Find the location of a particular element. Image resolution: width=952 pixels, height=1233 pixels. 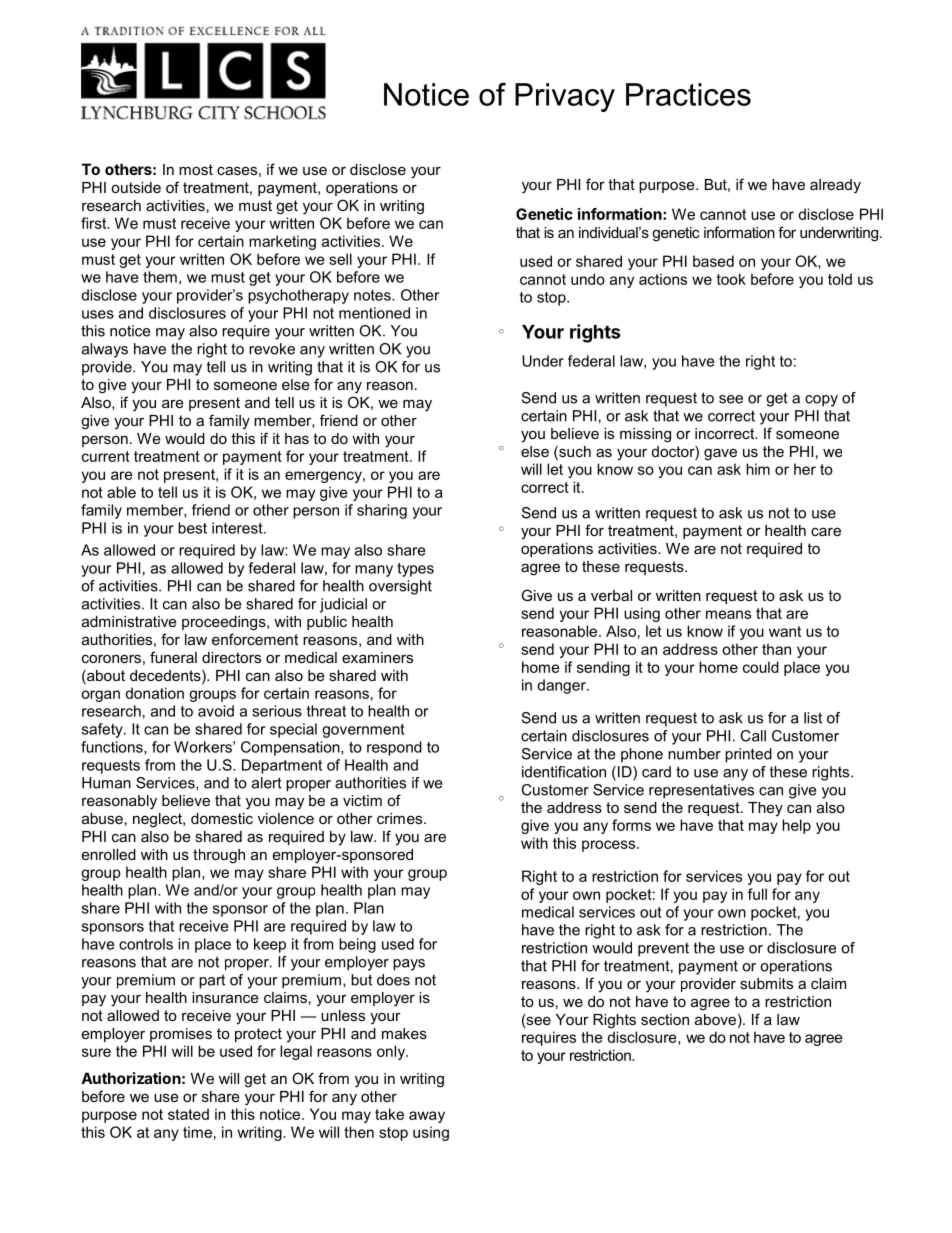

stated is located at coordinates (188, 1114).
